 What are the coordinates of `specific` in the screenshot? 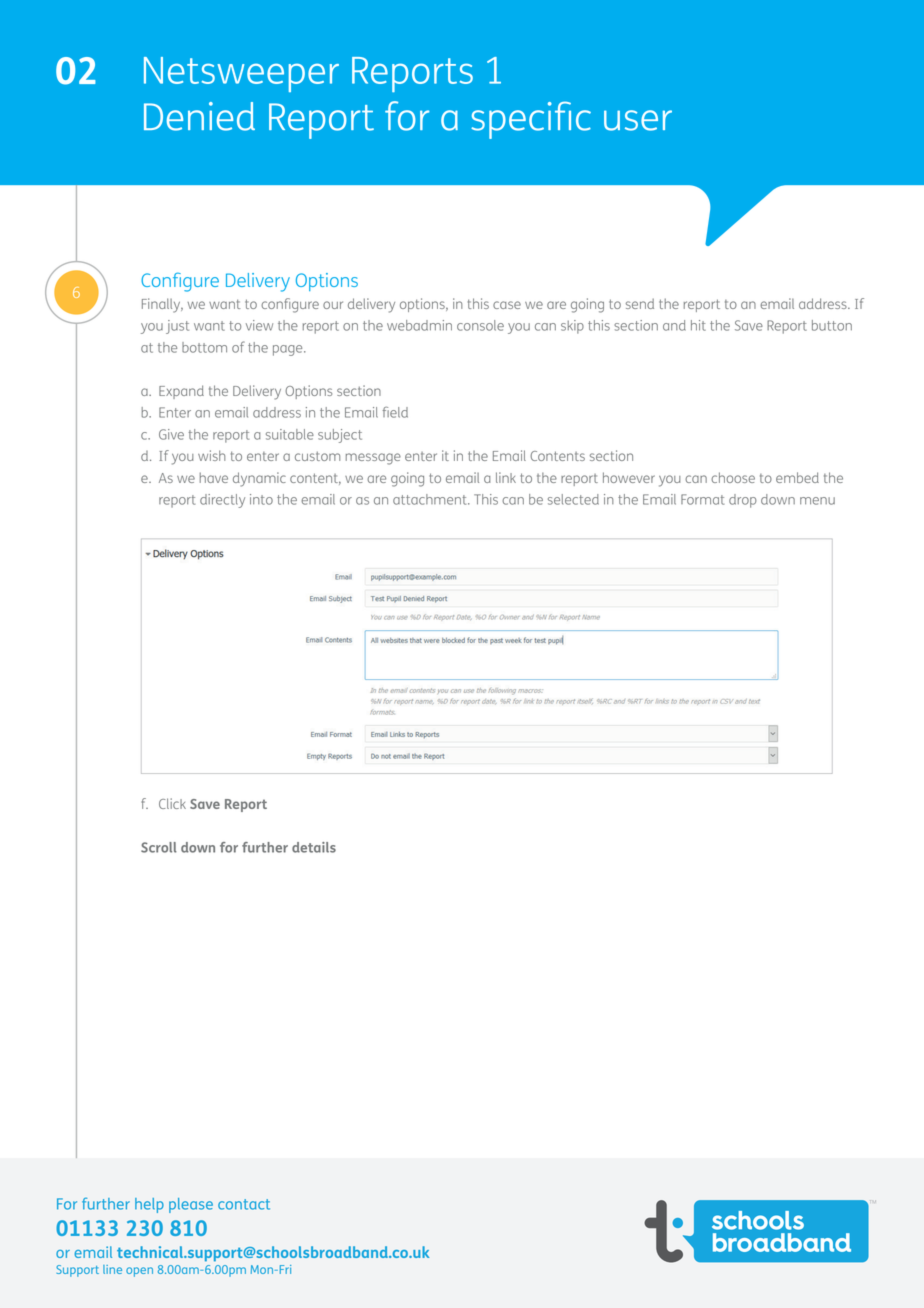 It's located at (531, 120).
